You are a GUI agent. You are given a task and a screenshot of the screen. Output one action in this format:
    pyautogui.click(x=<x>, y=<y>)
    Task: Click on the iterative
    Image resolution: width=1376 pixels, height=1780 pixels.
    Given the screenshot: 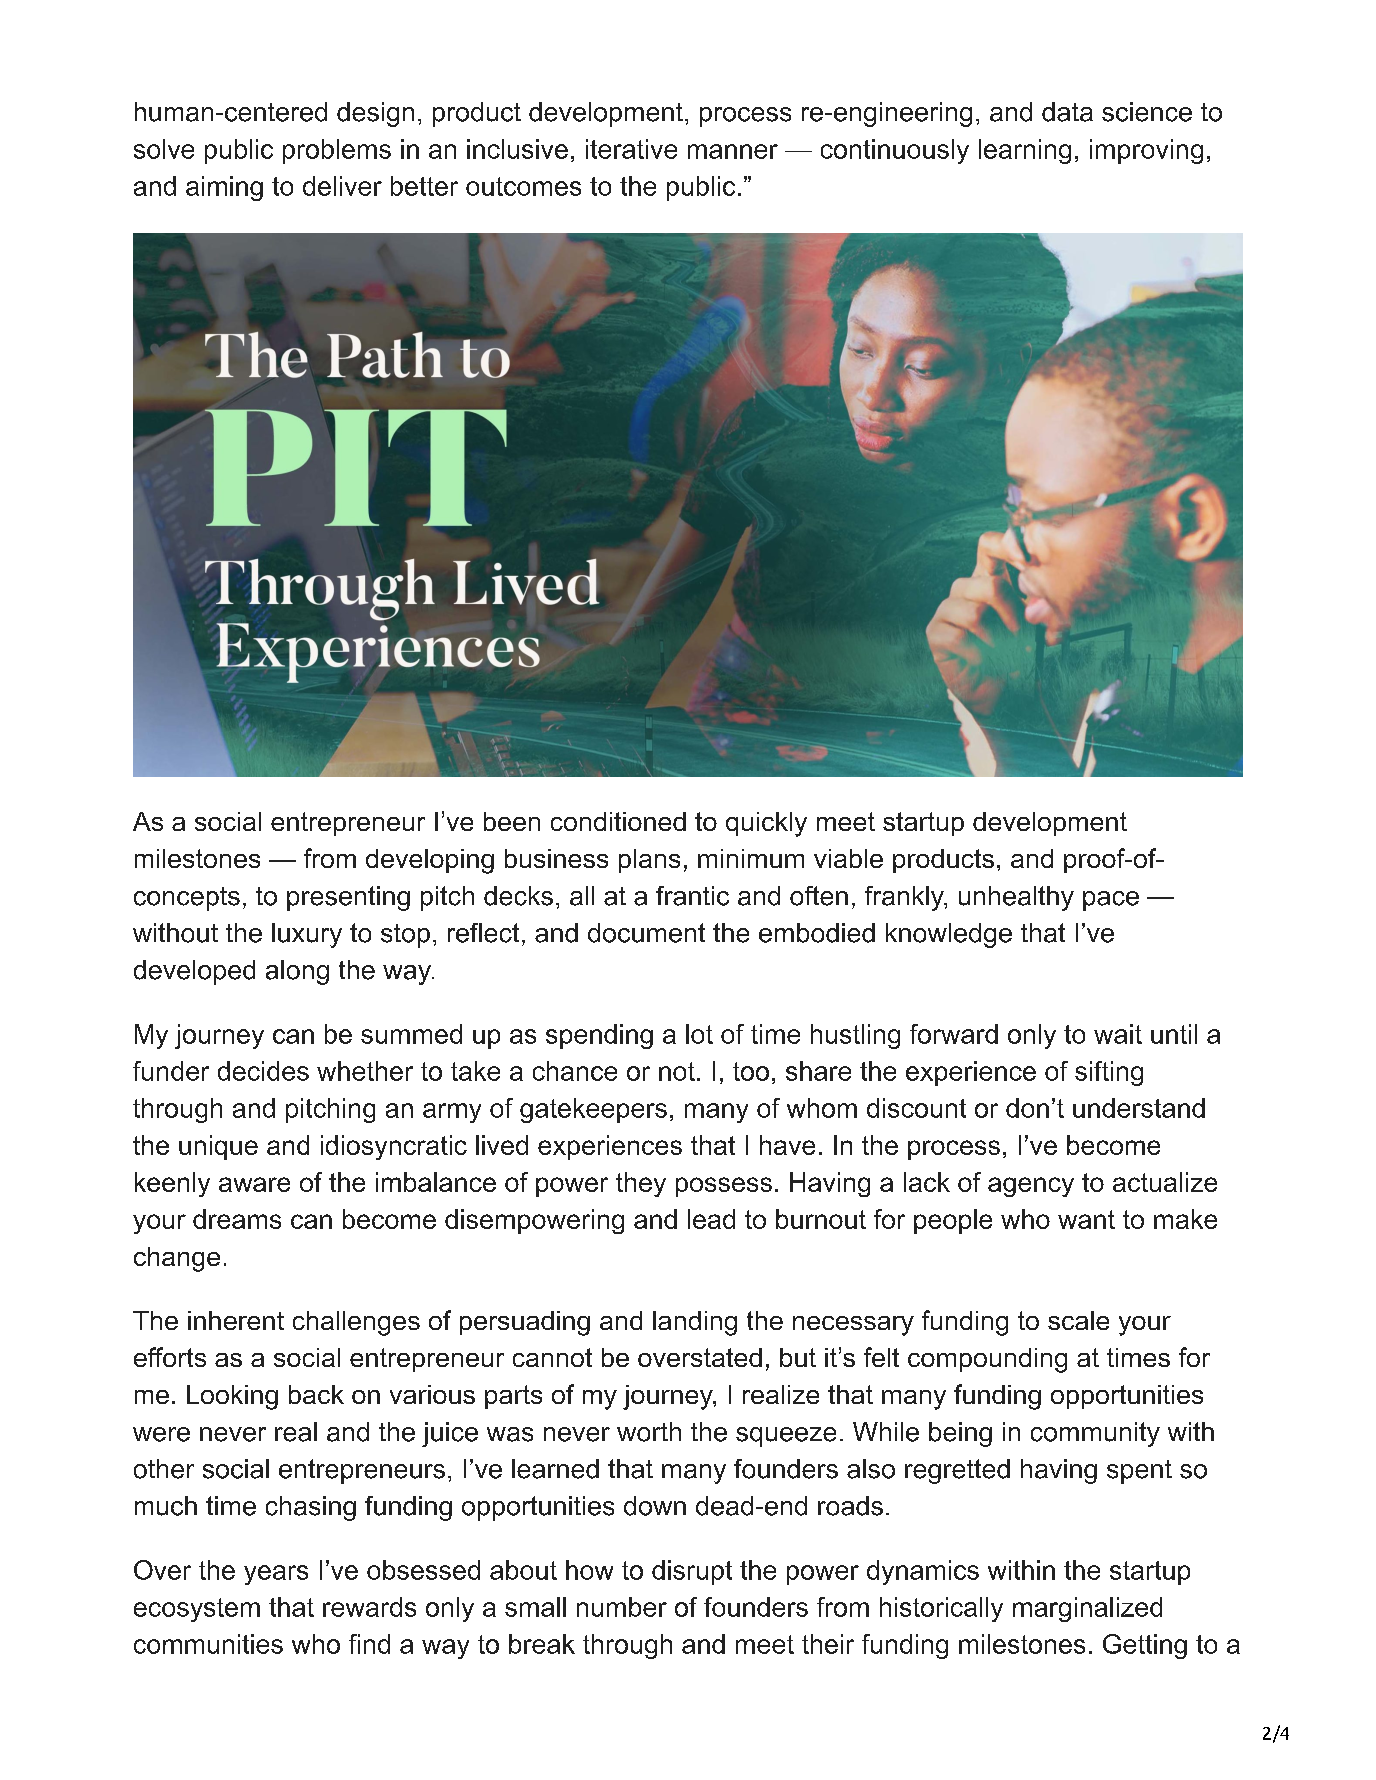 What is the action you would take?
    pyautogui.click(x=631, y=149)
